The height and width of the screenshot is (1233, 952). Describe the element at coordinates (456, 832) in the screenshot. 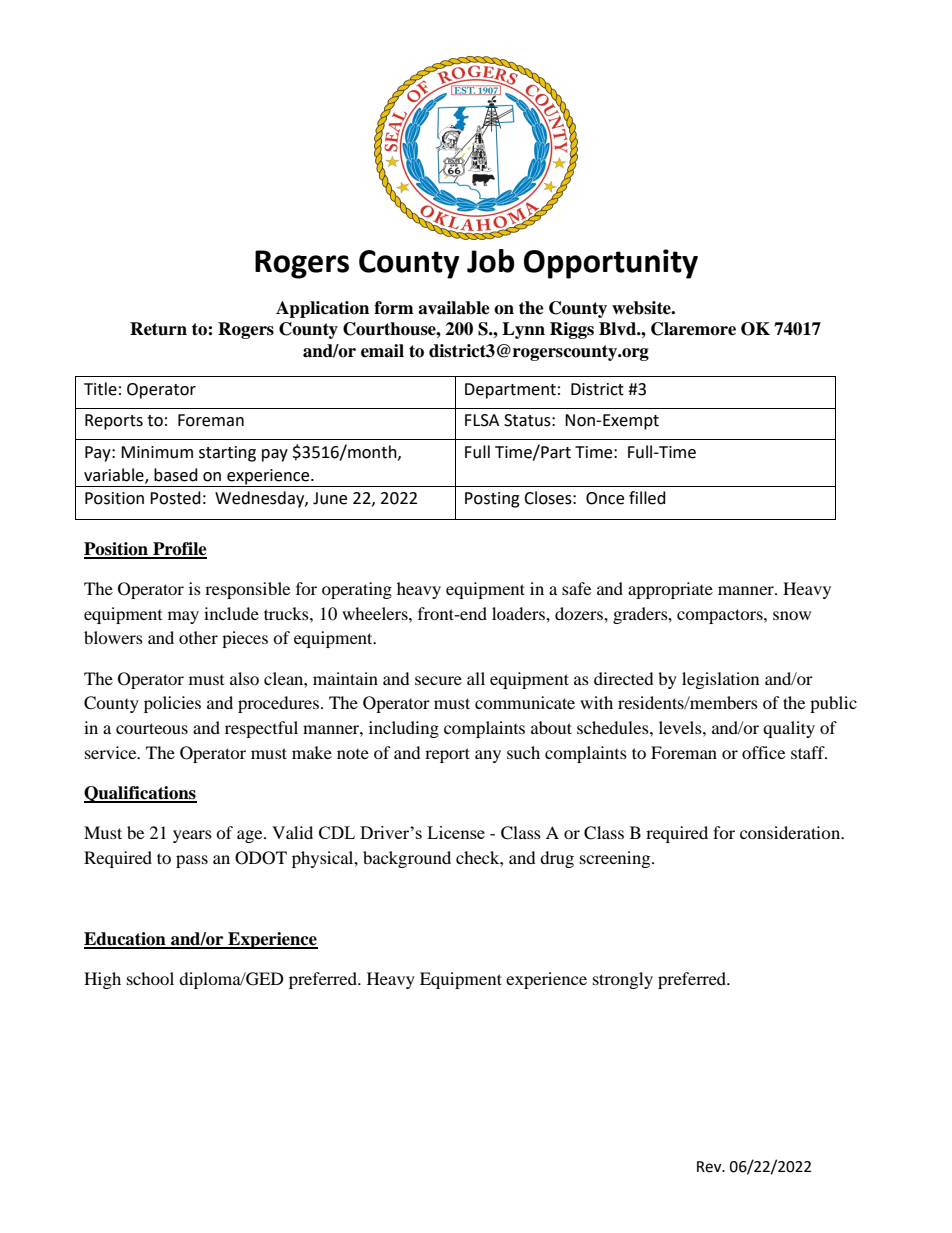

I see `License` at that location.
